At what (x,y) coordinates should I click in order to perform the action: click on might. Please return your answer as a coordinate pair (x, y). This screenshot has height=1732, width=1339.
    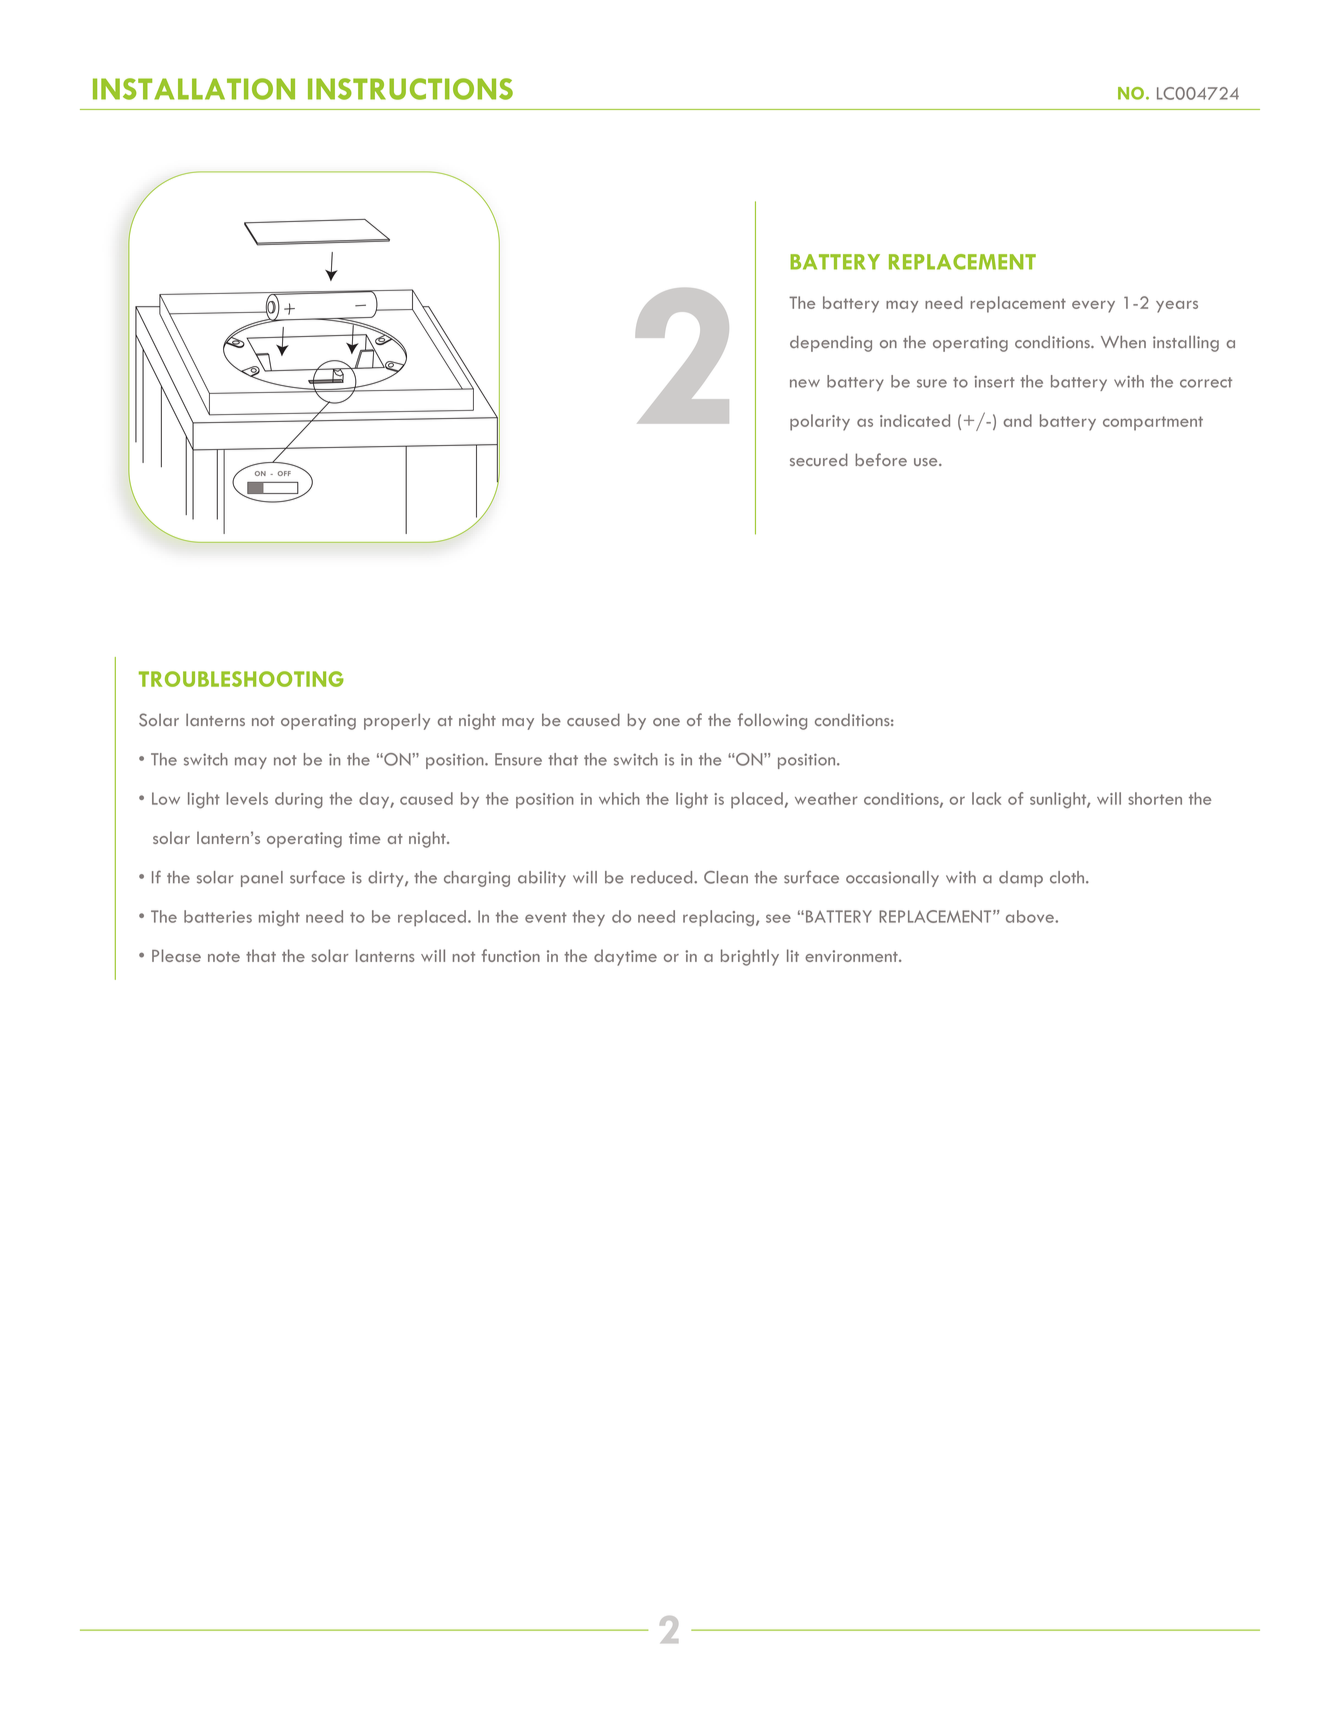
    Looking at the image, I should click on (279, 918).
